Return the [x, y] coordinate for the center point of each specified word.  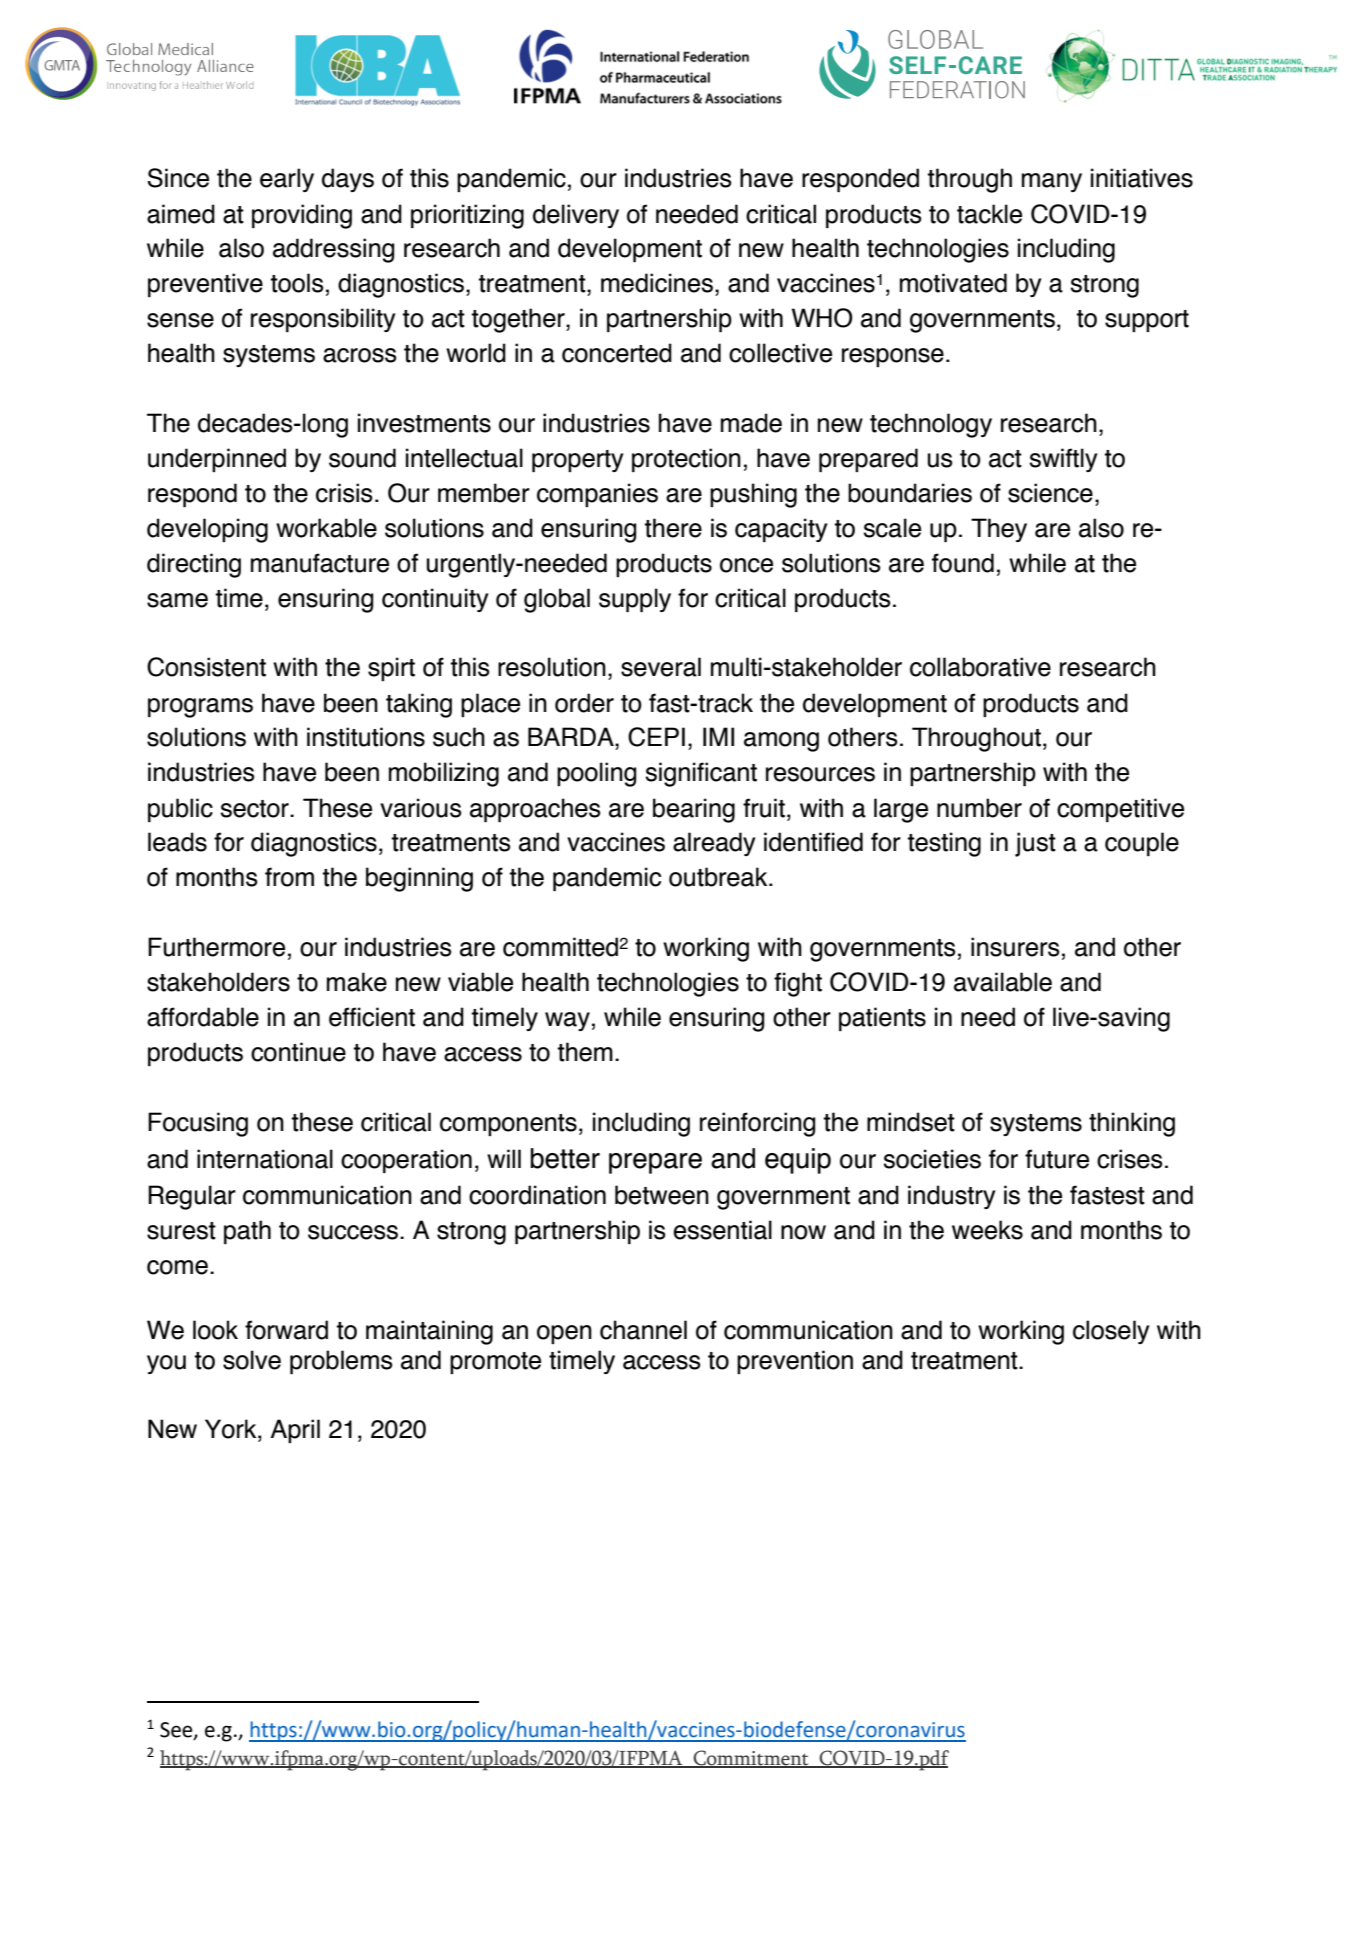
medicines [657, 283]
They [999, 530]
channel [643, 1330]
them [585, 1052]
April [295, 1431]
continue [298, 1052]
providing [302, 216]
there [673, 528]
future [1057, 1159]
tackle [989, 214]
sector [255, 809]
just [1035, 844]
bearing [694, 810]
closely [1111, 1332]
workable [326, 528]
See [177, 1731]
